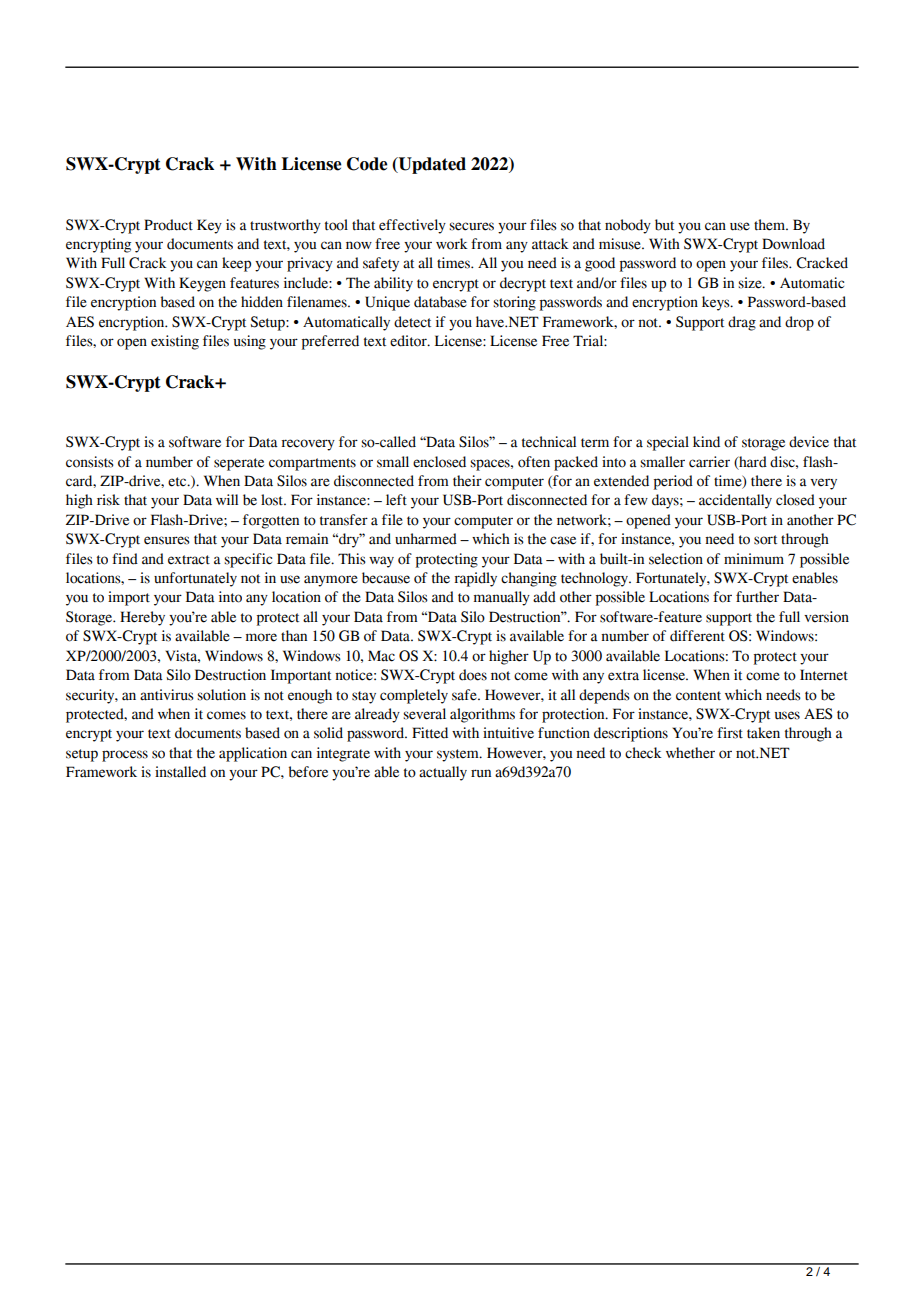 The image size is (924, 1308). What do you see at coordinates (178, 482) in the document?
I see `etc` at bounding box center [178, 482].
